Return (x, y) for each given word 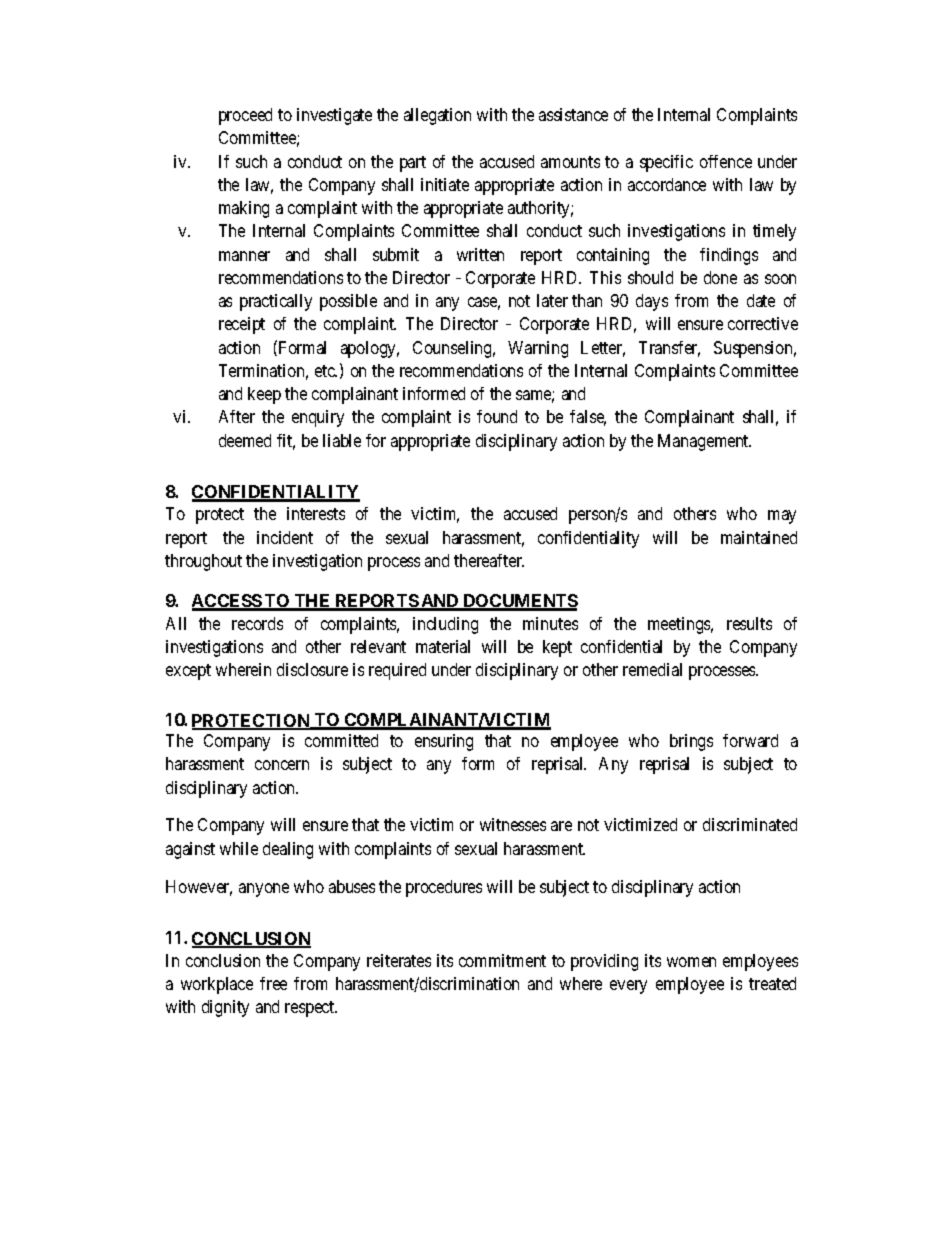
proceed (245, 116)
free (273, 983)
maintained (759, 537)
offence (726, 161)
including (445, 625)
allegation (437, 116)
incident (285, 537)
